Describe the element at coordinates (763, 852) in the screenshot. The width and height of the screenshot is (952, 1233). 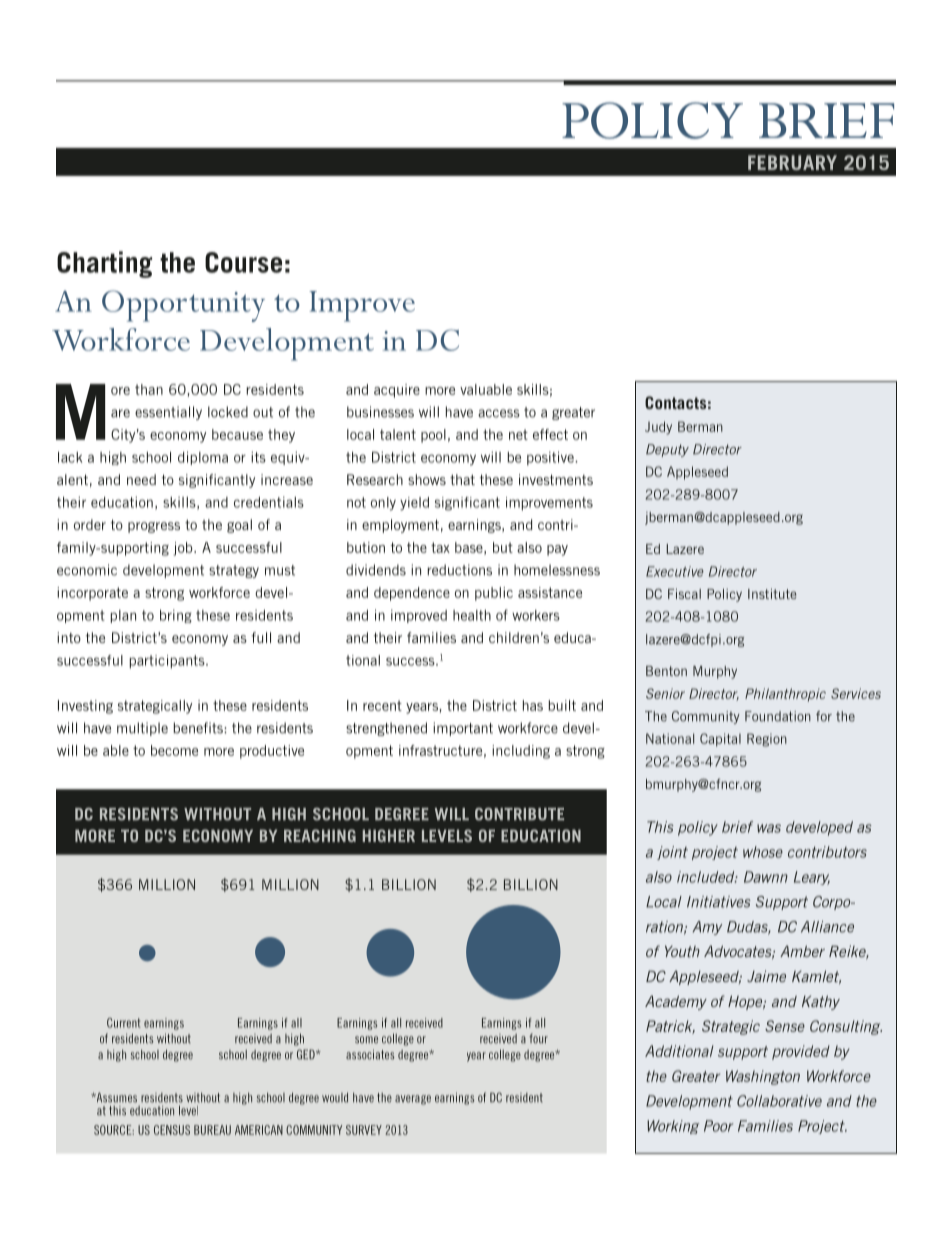
I see `whose` at that location.
